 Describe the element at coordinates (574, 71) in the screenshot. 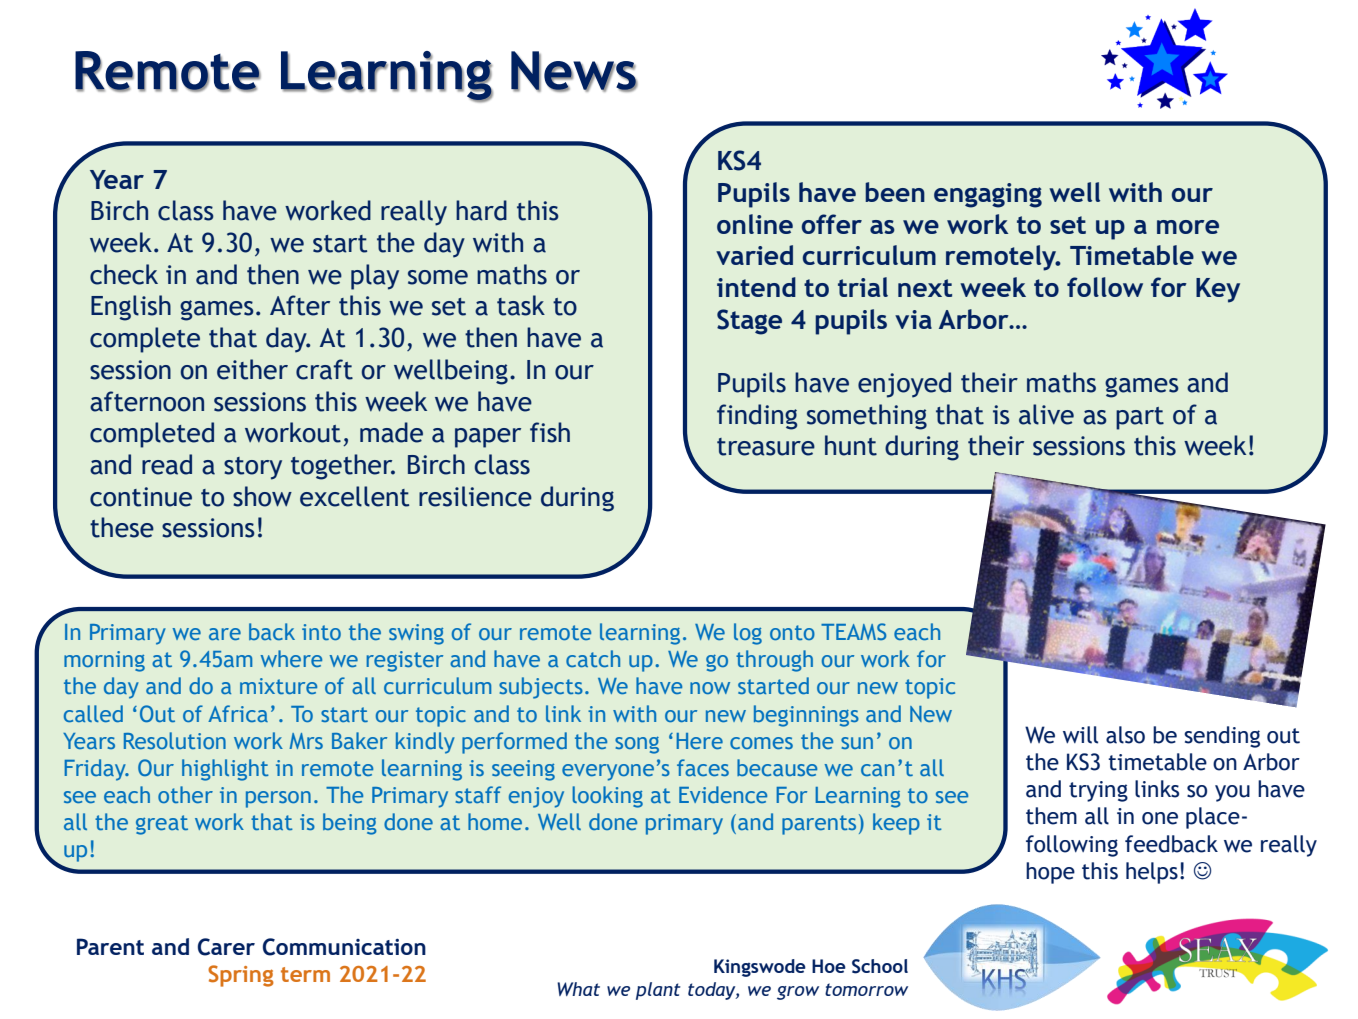

I see `News` at that location.
